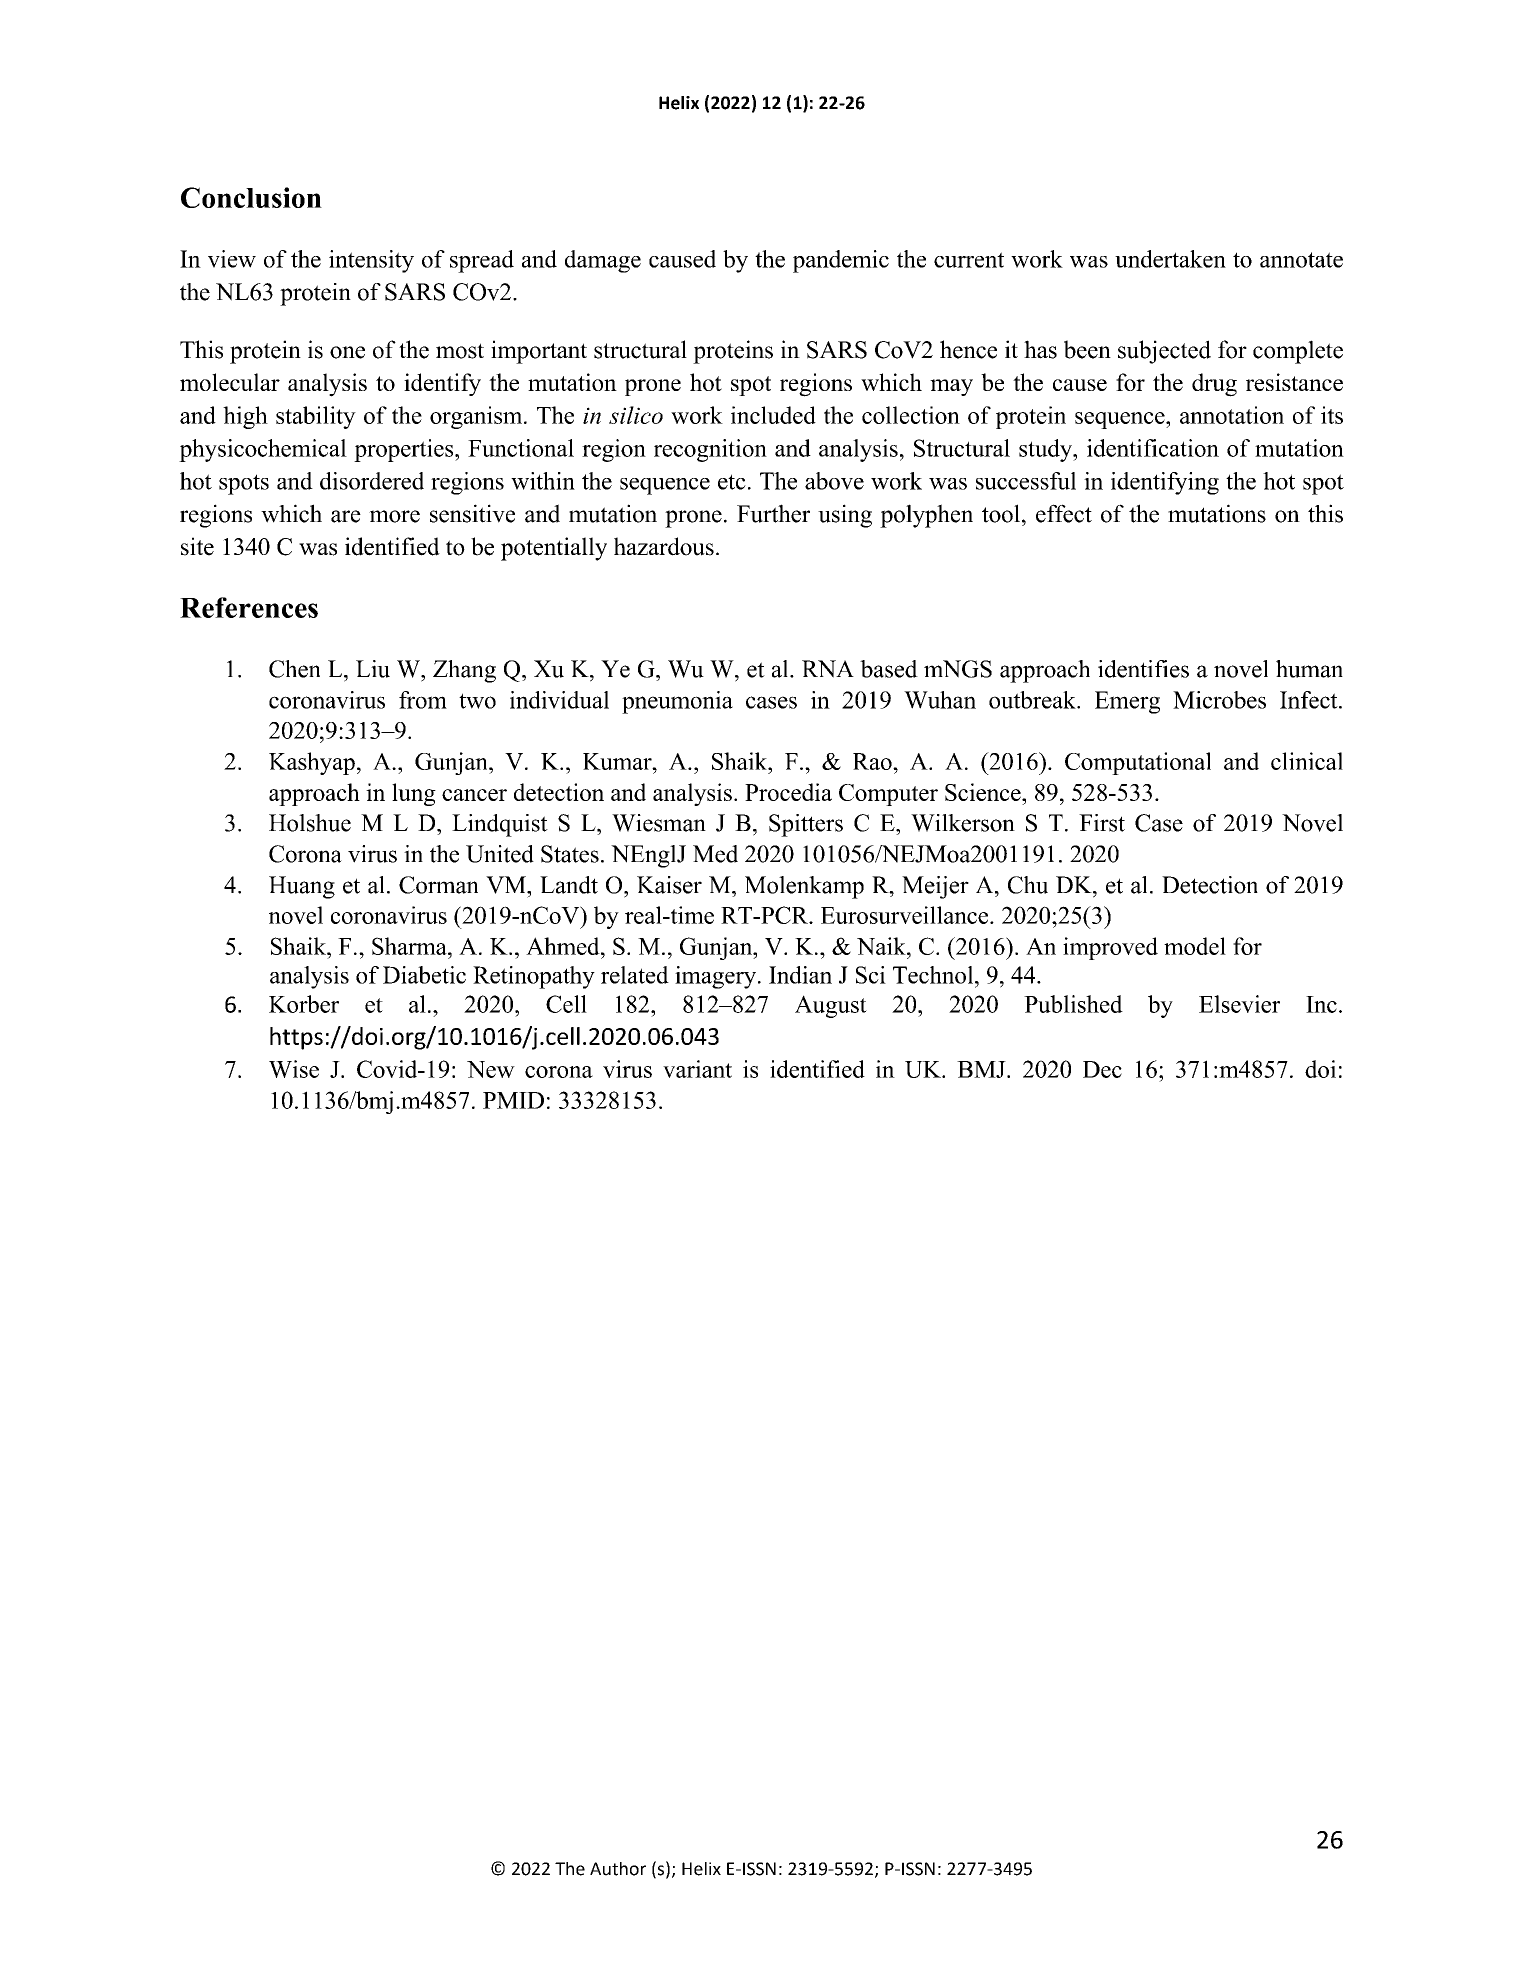 The width and height of the screenshot is (1522, 1969). I want to click on undertaken, so click(1170, 259).
